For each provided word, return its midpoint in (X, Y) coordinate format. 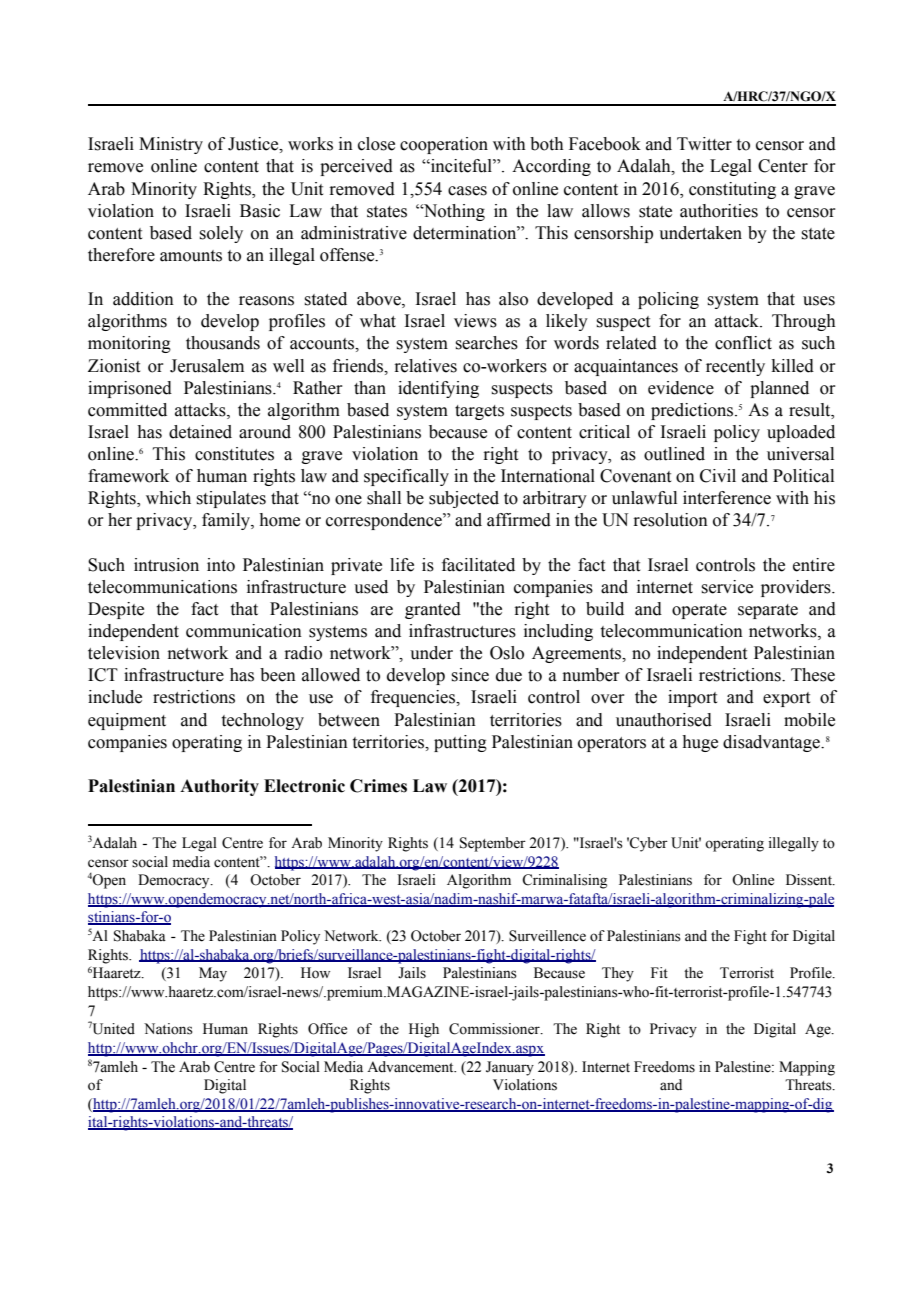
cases (467, 191)
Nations (168, 1029)
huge (700, 743)
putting (460, 743)
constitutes (234, 454)
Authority (219, 787)
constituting (732, 190)
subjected (464, 499)
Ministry (171, 145)
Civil (718, 476)
